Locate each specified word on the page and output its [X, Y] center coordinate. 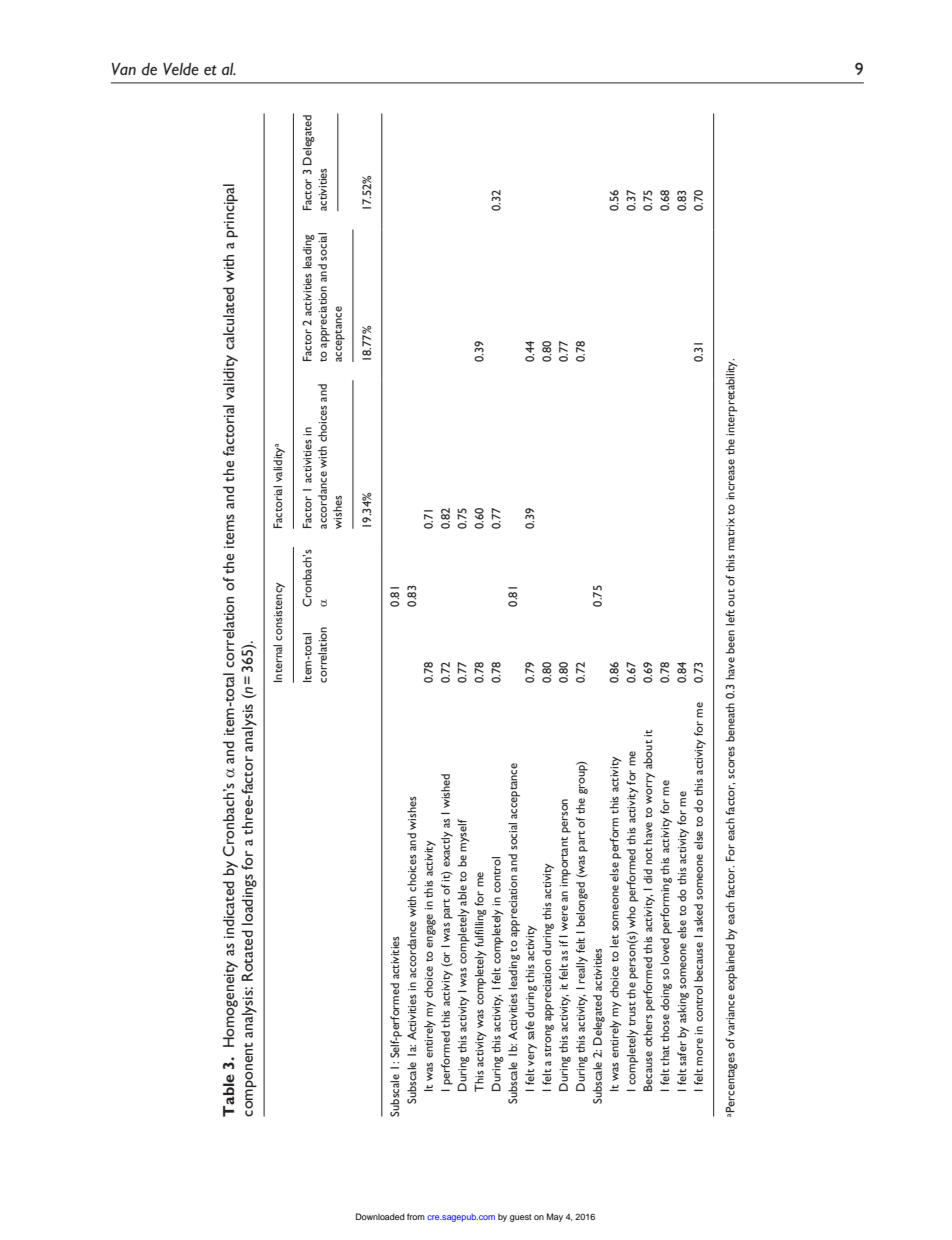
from [416, 1216]
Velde [181, 69]
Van [124, 69]
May [555, 1217]
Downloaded [380, 1216]
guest [521, 1218]
